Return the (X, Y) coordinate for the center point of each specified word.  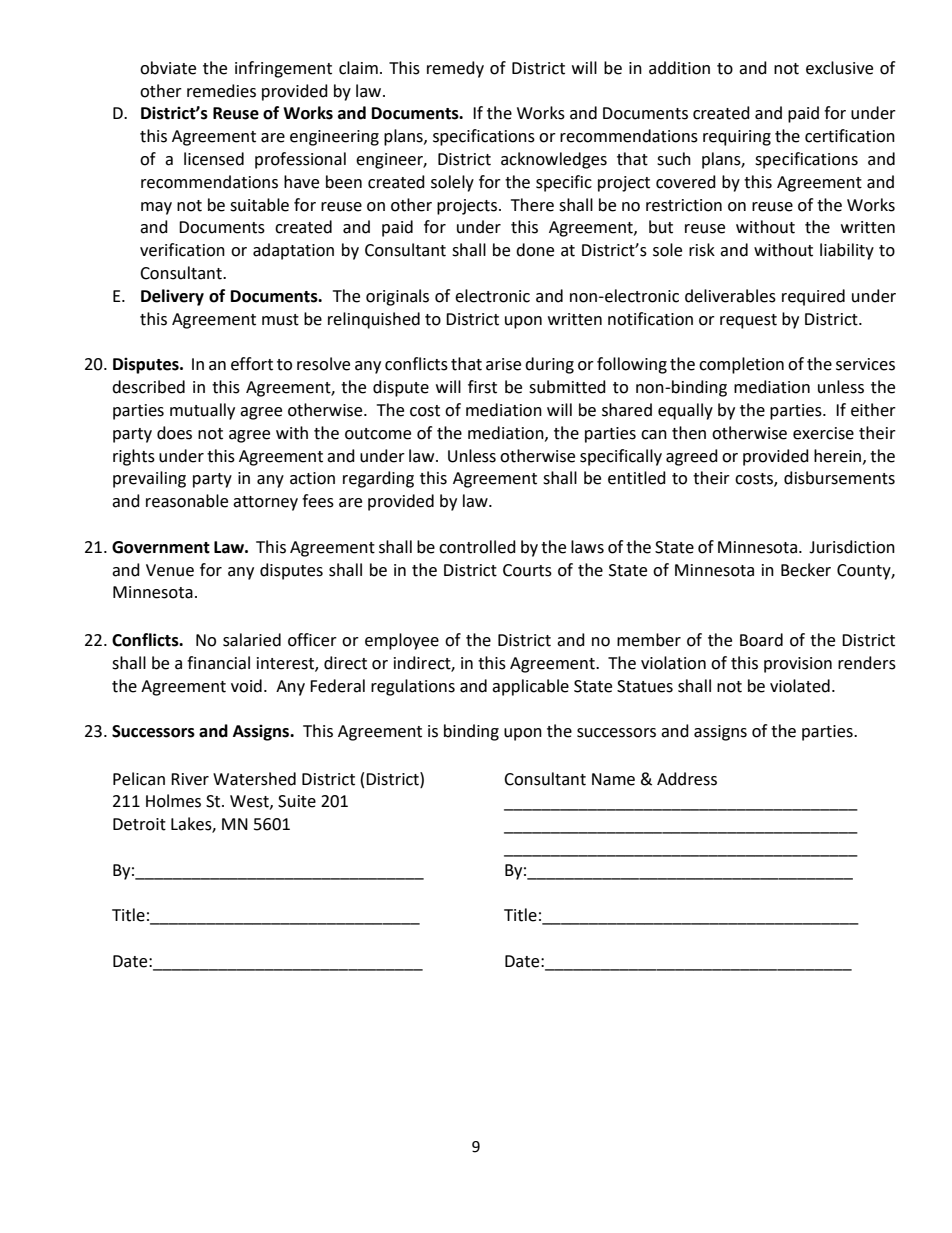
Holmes (173, 801)
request (748, 321)
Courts (527, 570)
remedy (455, 69)
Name (613, 779)
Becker (806, 570)
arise (503, 364)
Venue (170, 570)
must (280, 320)
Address (687, 779)
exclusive (839, 68)
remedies (221, 91)
